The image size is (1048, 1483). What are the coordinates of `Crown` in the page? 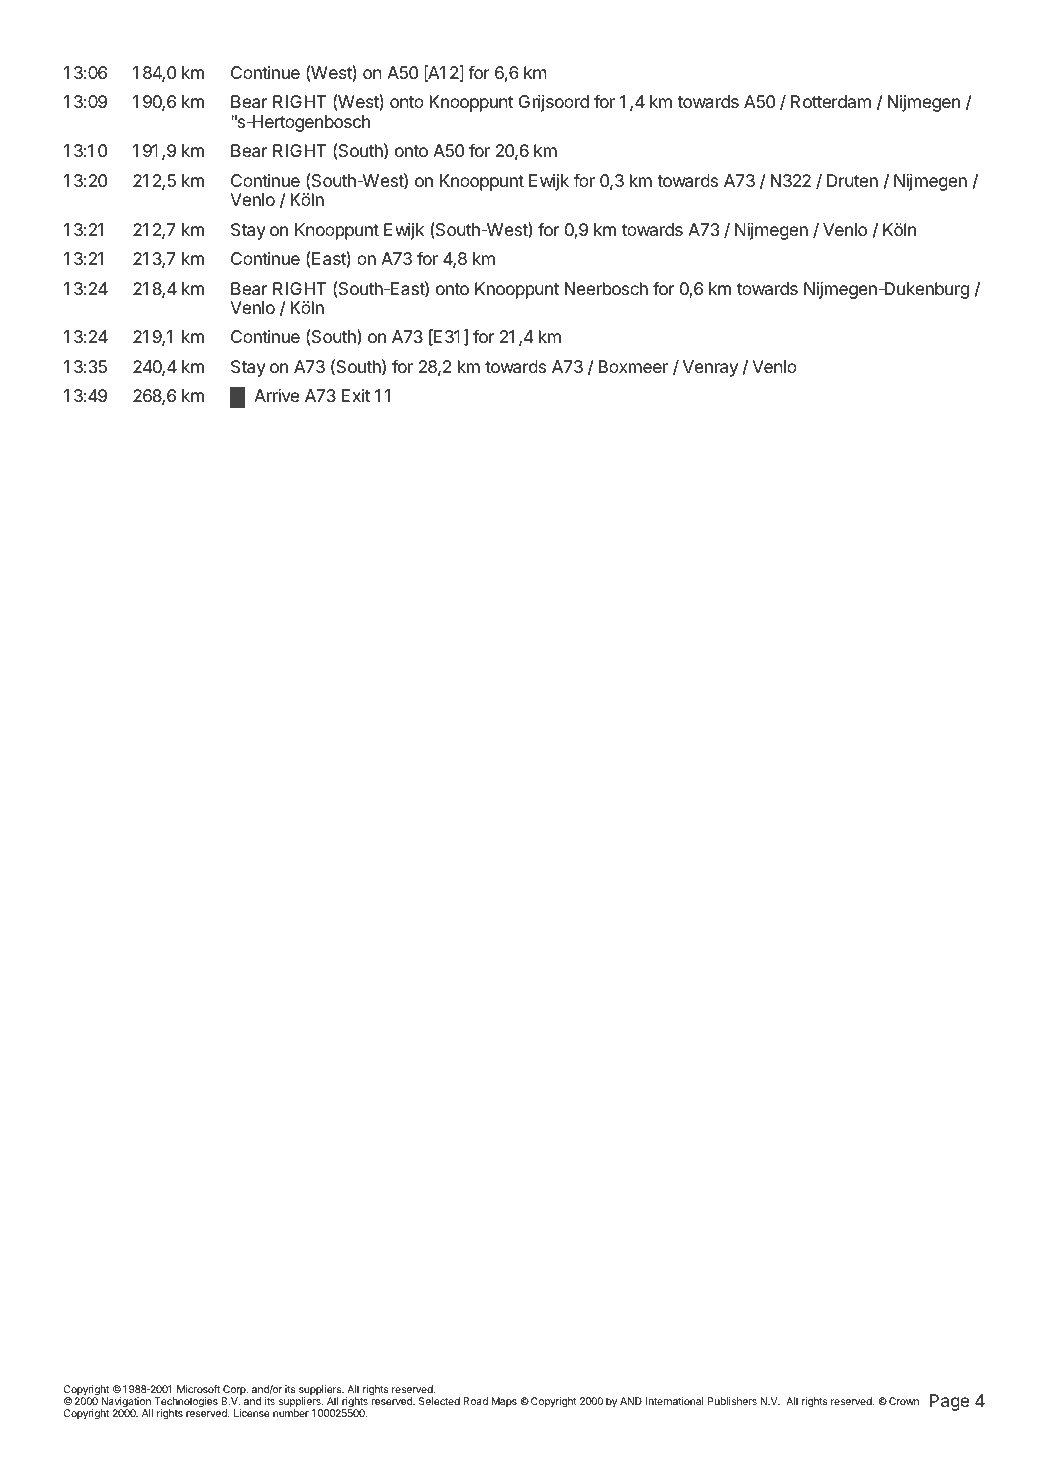 It's located at (904, 1401).
